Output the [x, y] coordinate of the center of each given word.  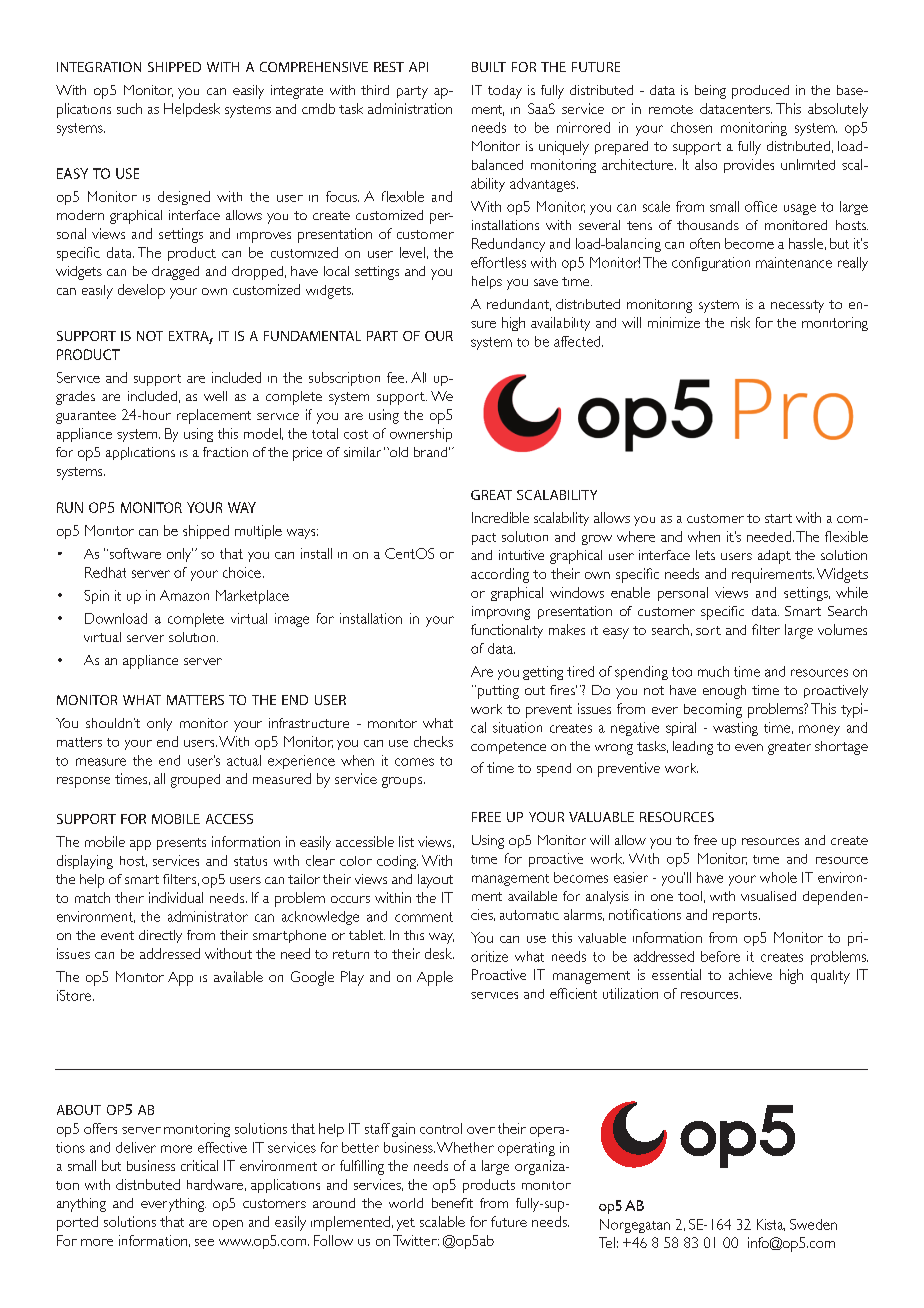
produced [760, 92]
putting [497, 692]
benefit [452, 1203]
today [505, 92]
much [713, 671]
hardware [215, 1184]
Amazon [184, 595]
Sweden [813, 1224]
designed [184, 198]
